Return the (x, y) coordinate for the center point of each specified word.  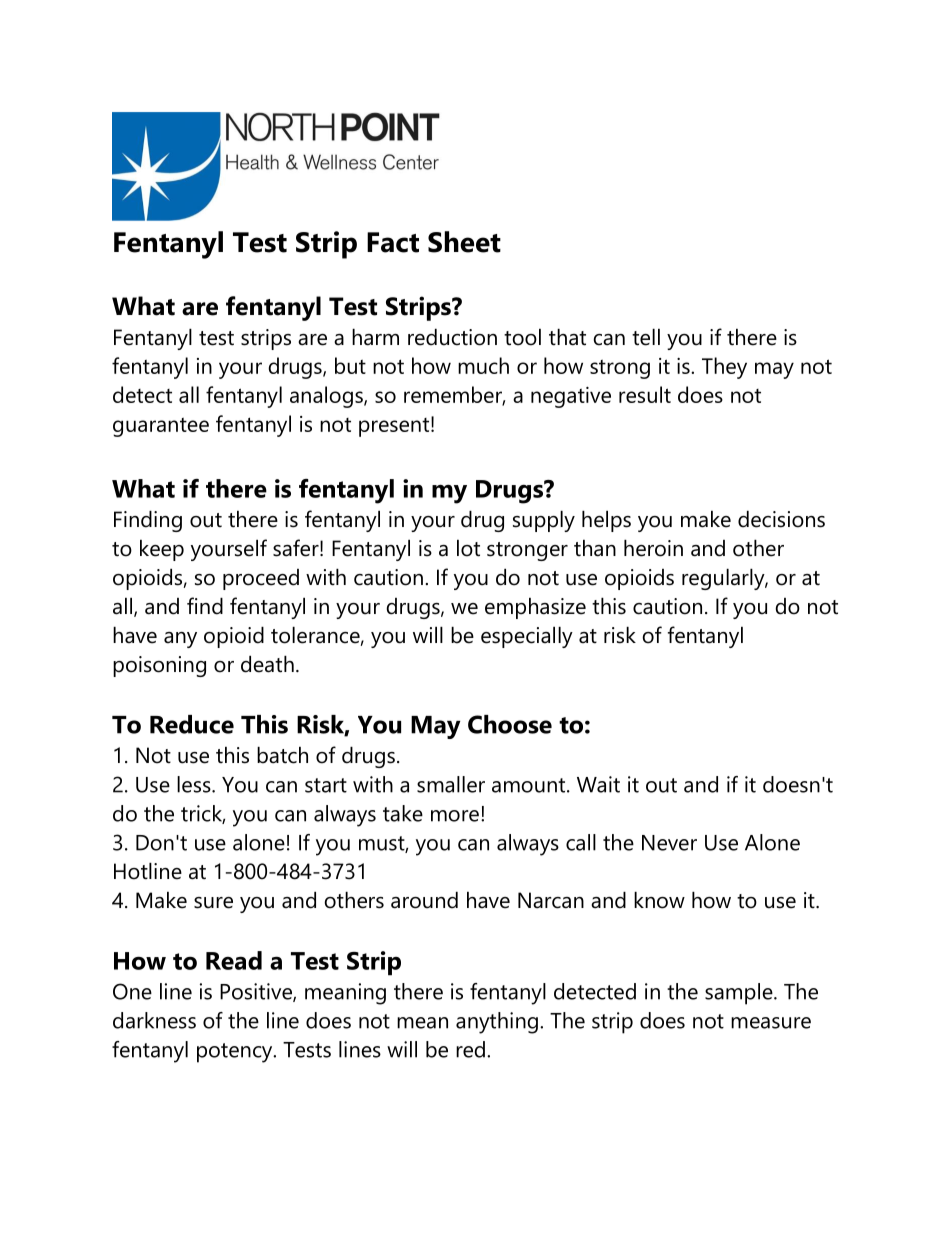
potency (236, 1053)
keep (162, 550)
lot (468, 548)
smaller (451, 784)
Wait (598, 784)
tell (646, 337)
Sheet (464, 242)
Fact (393, 242)
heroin (653, 548)
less (195, 784)
